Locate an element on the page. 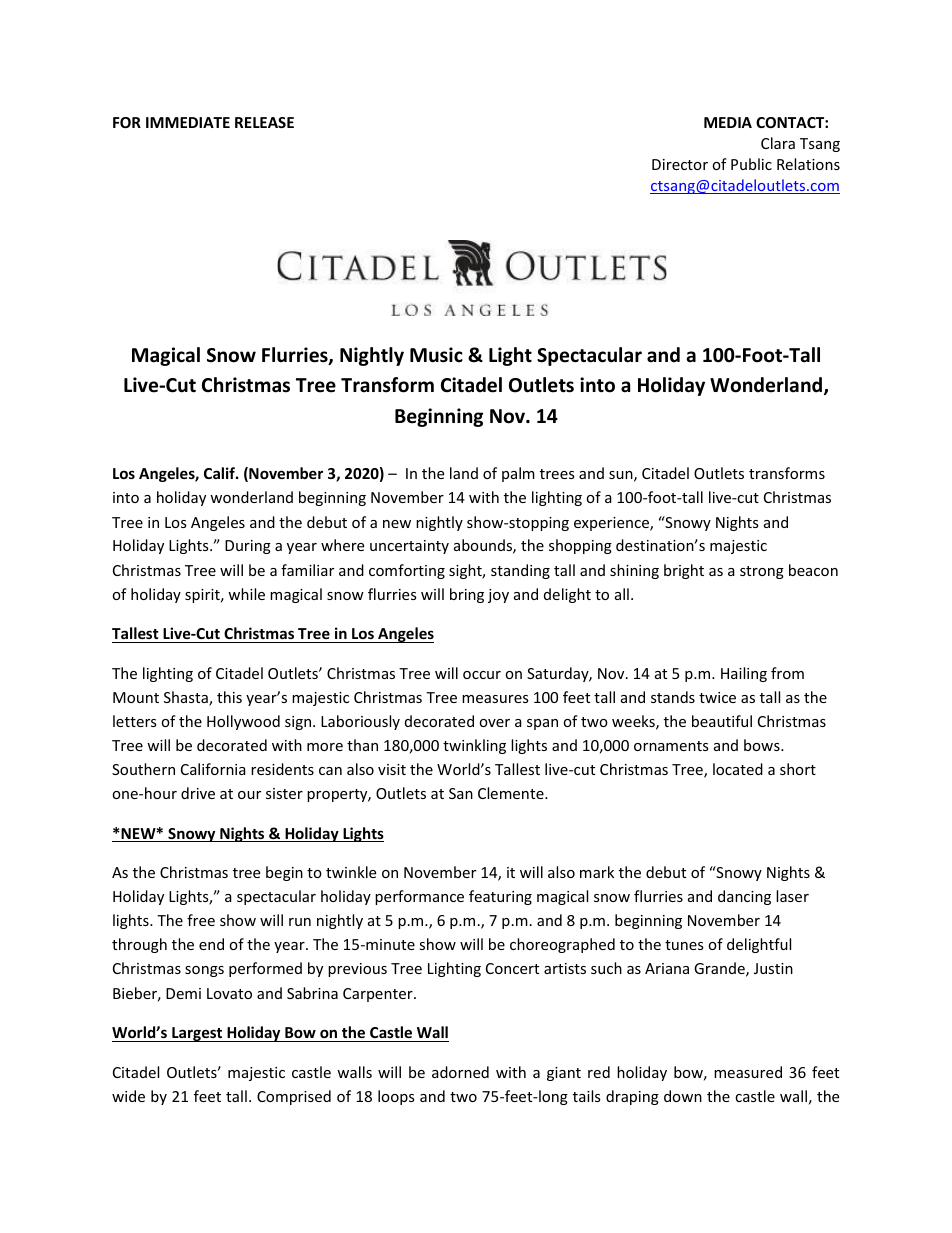  RELEASE is located at coordinates (264, 122).
